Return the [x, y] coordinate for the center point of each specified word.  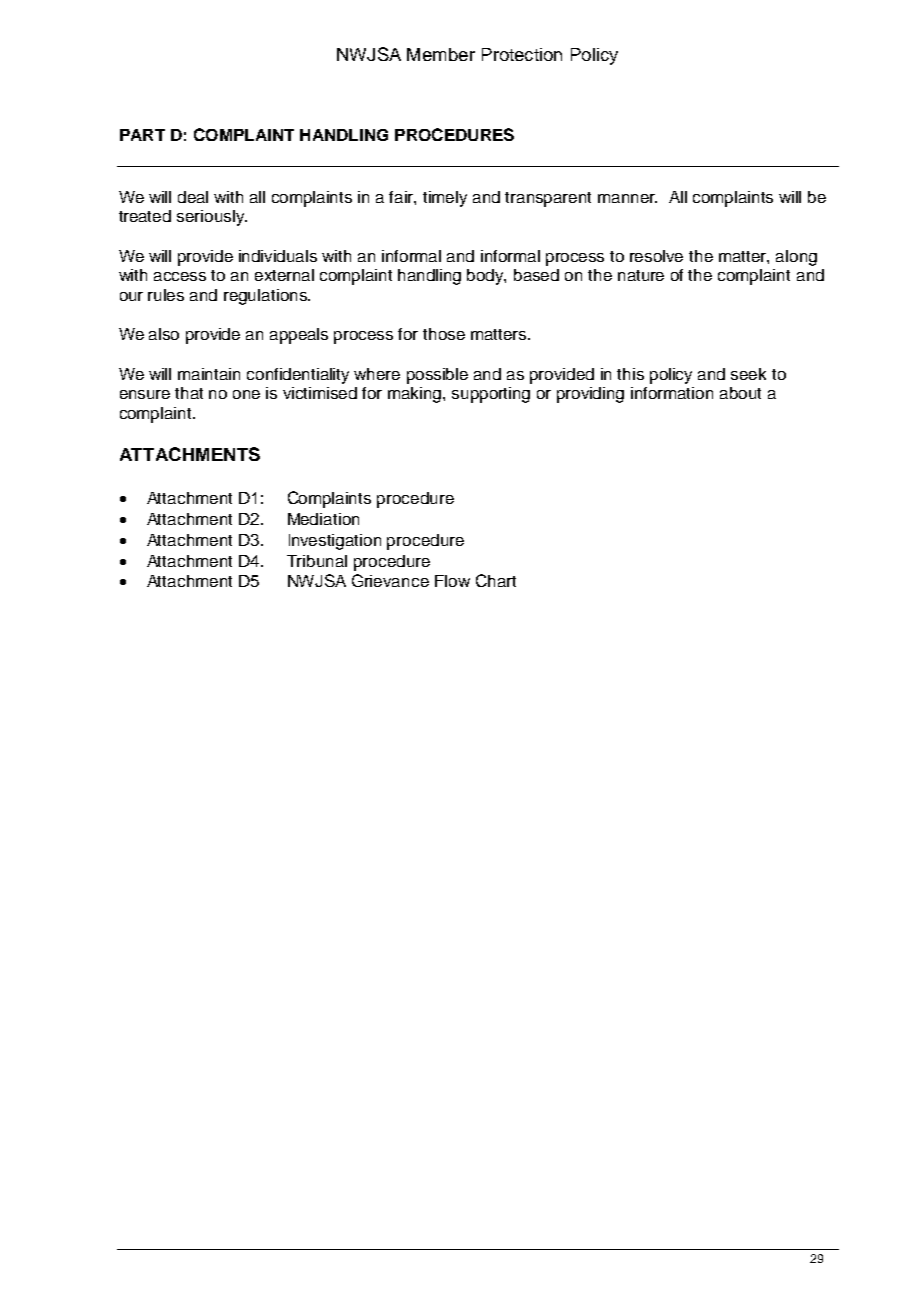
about [740, 393]
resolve [656, 256]
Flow [452, 581]
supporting [491, 395]
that [189, 393]
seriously [212, 218]
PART [142, 135]
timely [445, 199]
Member [441, 54]
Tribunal [317, 561]
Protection [522, 54]
